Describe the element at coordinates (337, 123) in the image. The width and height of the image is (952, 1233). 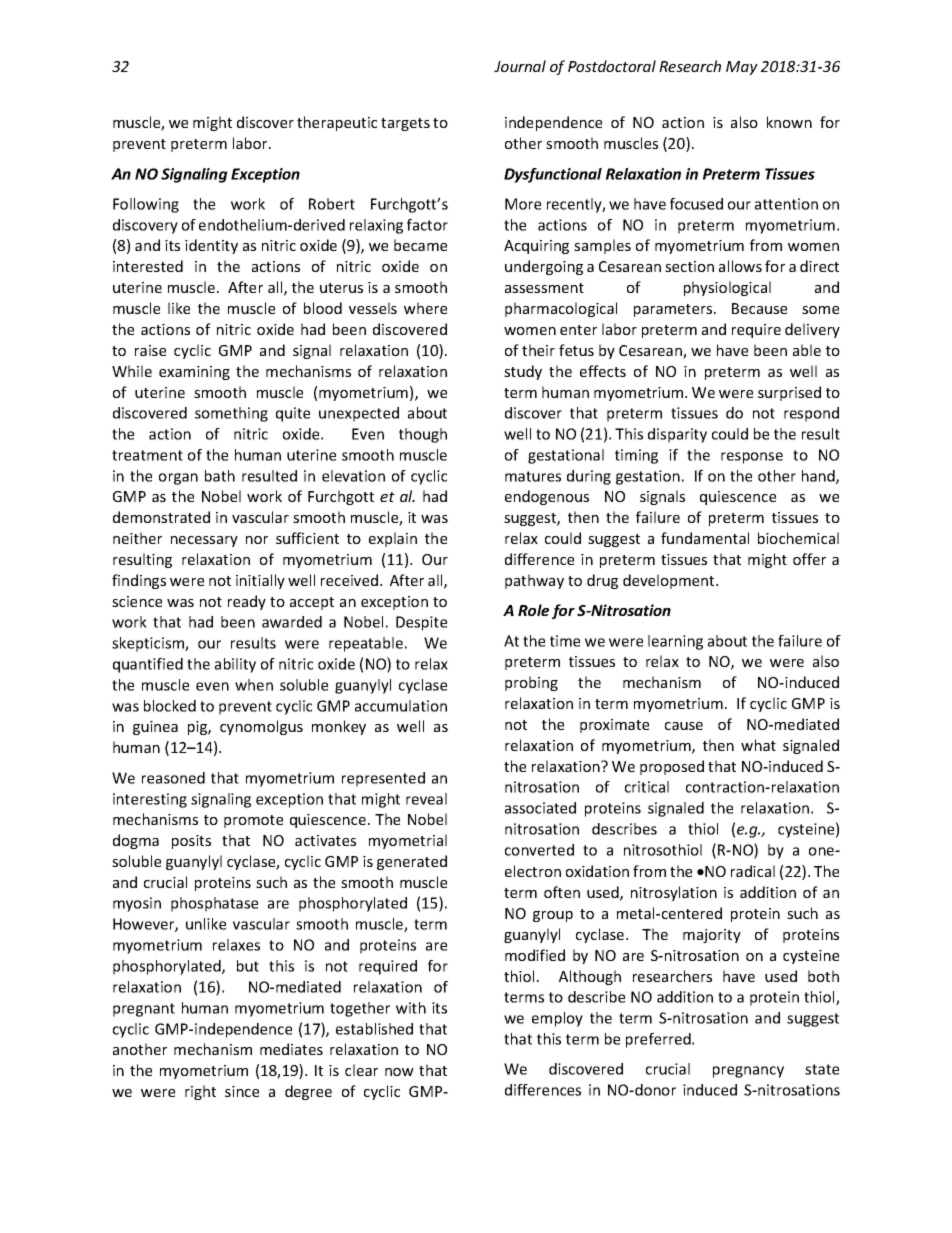
I see `therapeutic` at that location.
